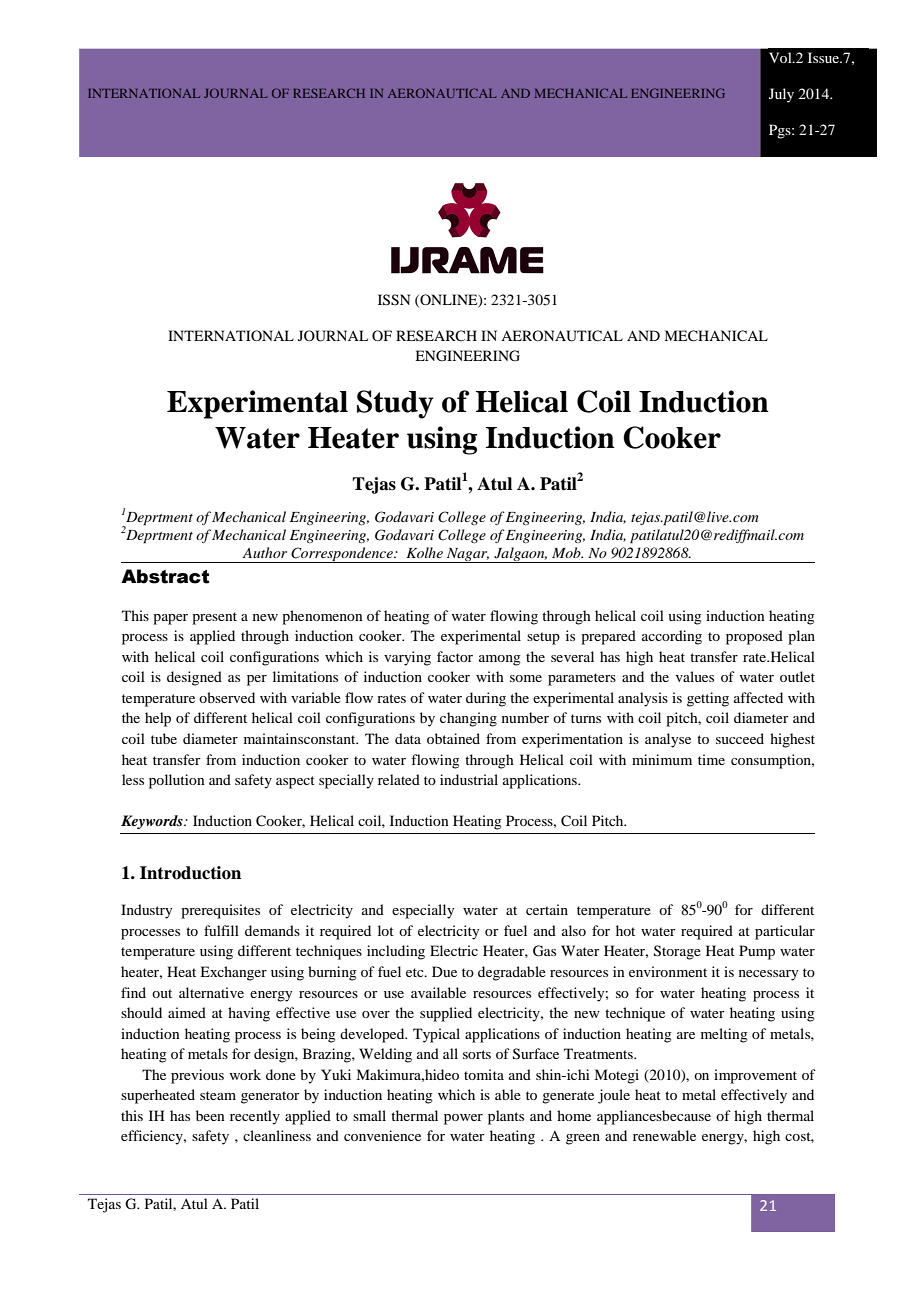  I want to click on setup, so click(543, 638).
